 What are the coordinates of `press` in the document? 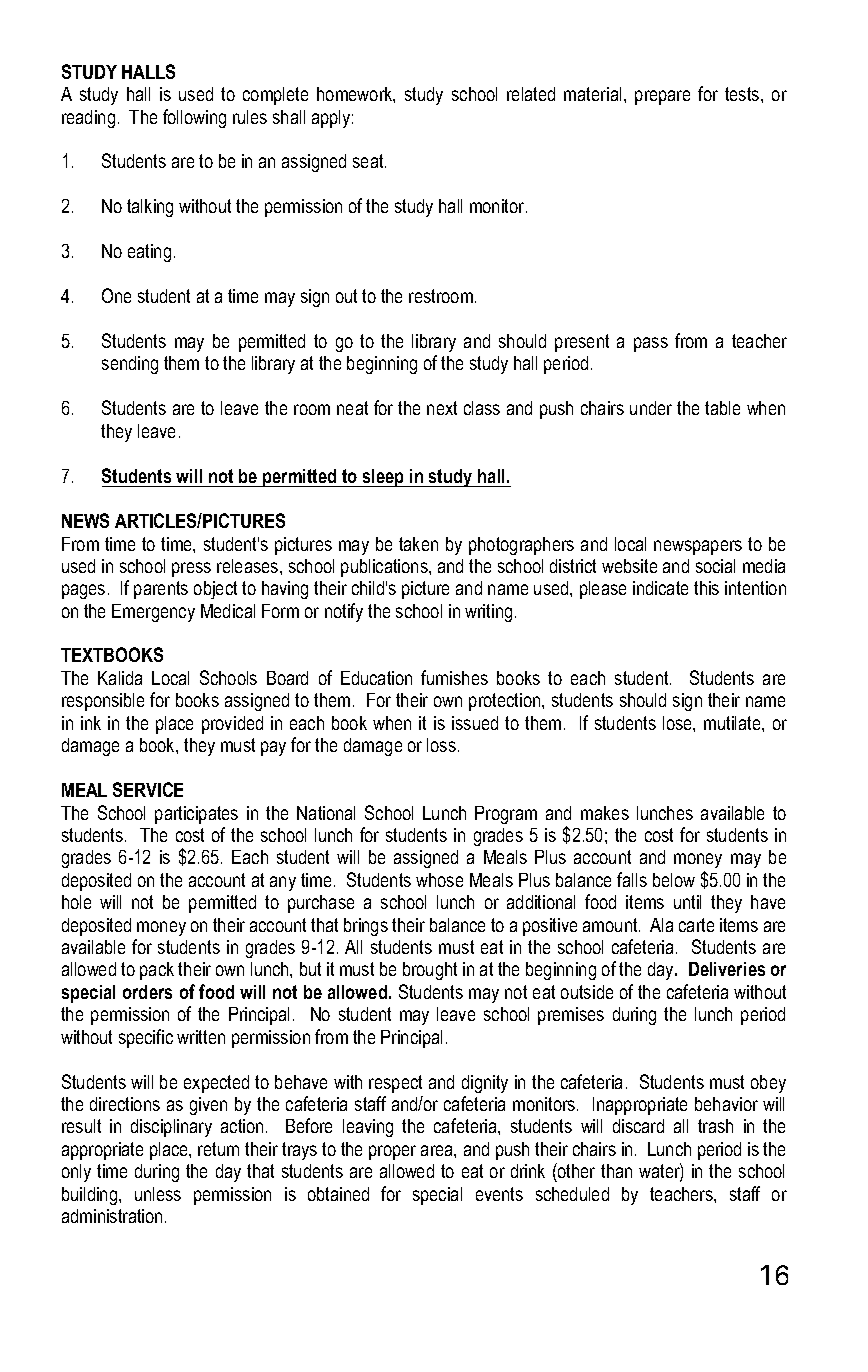 It's located at (191, 569).
